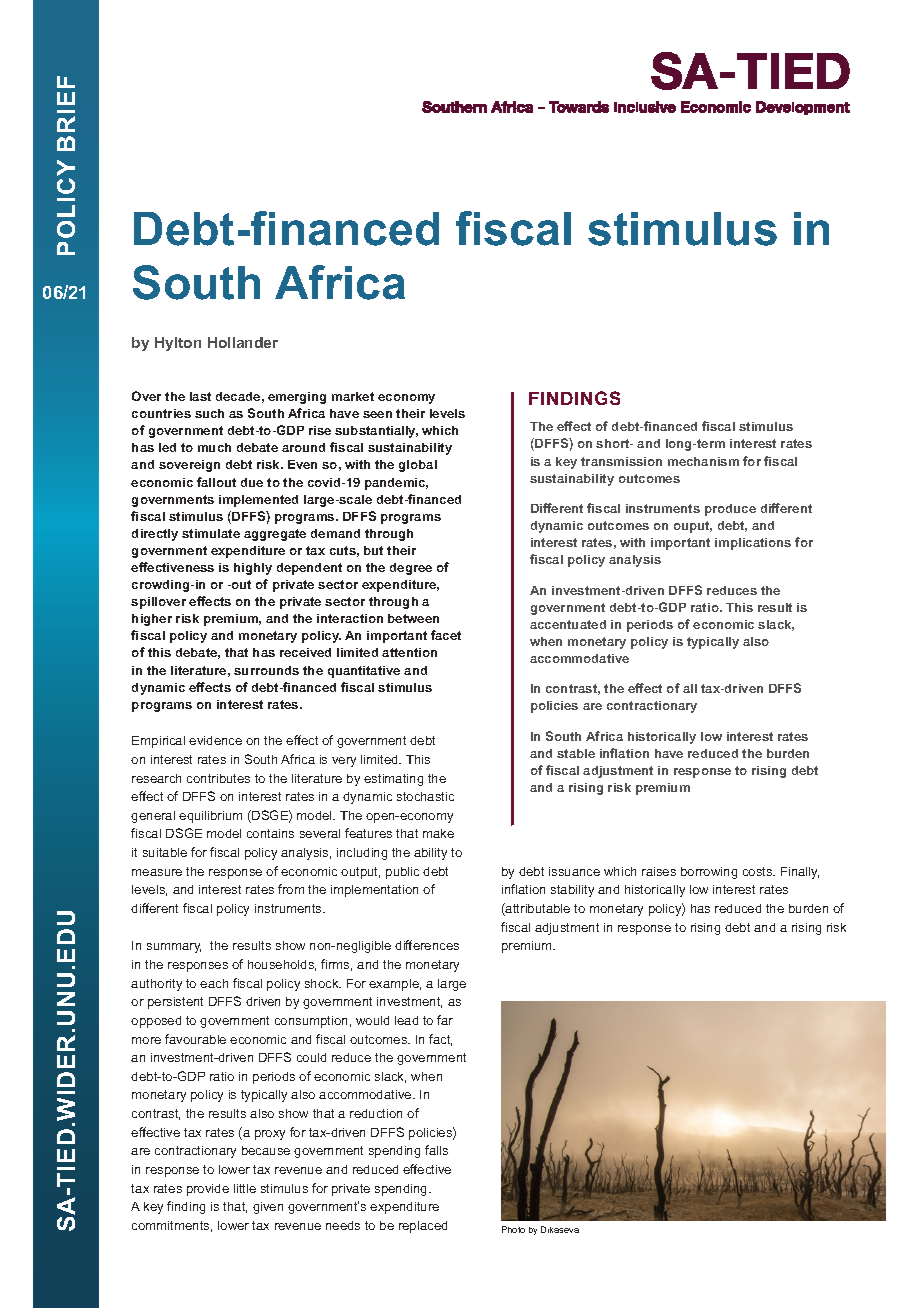 The height and width of the screenshot is (1308, 924). What do you see at coordinates (377, 414) in the screenshot?
I see `seen` at bounding box center [377, 414].
